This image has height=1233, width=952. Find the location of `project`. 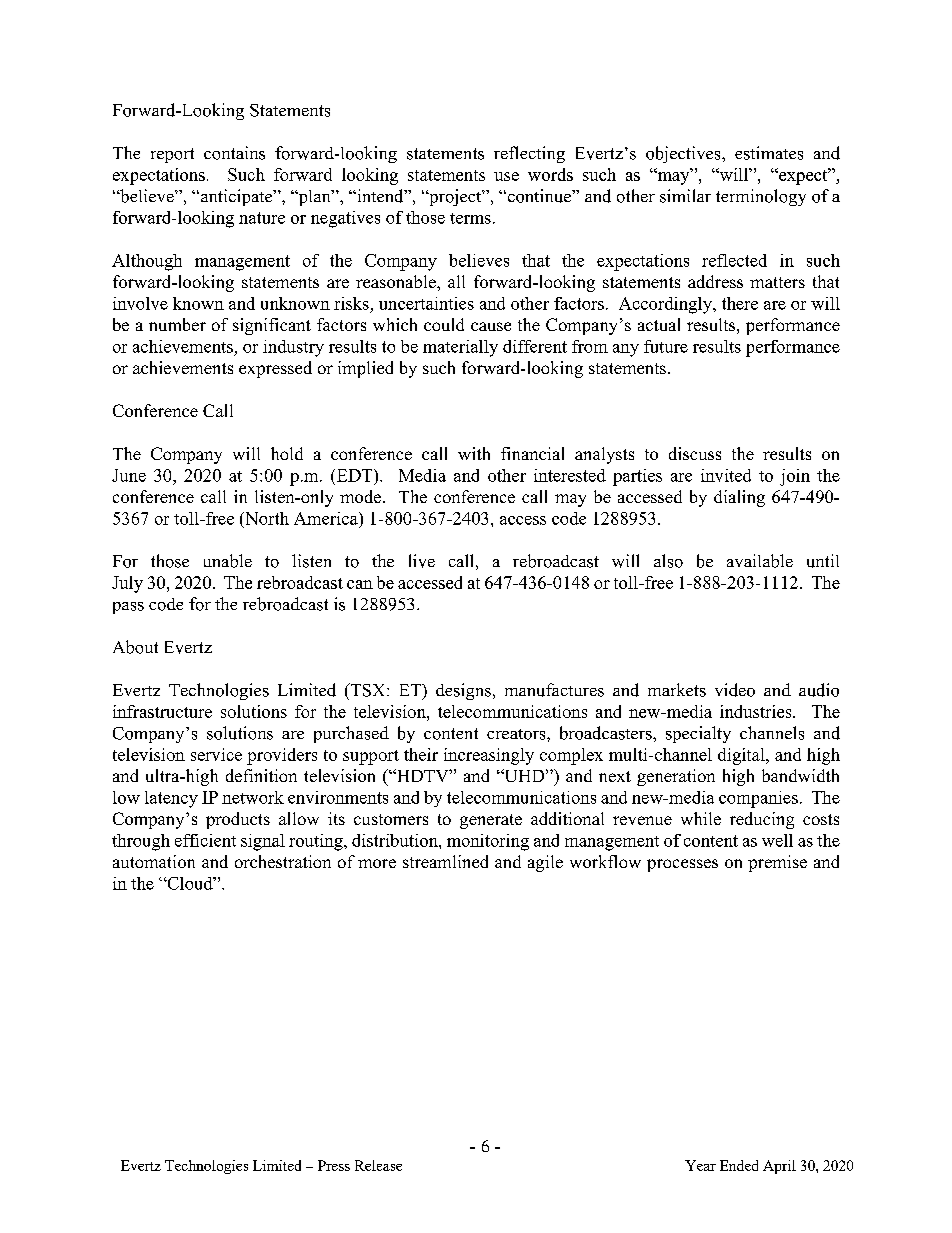

project is located at coordinates (455, 197).
